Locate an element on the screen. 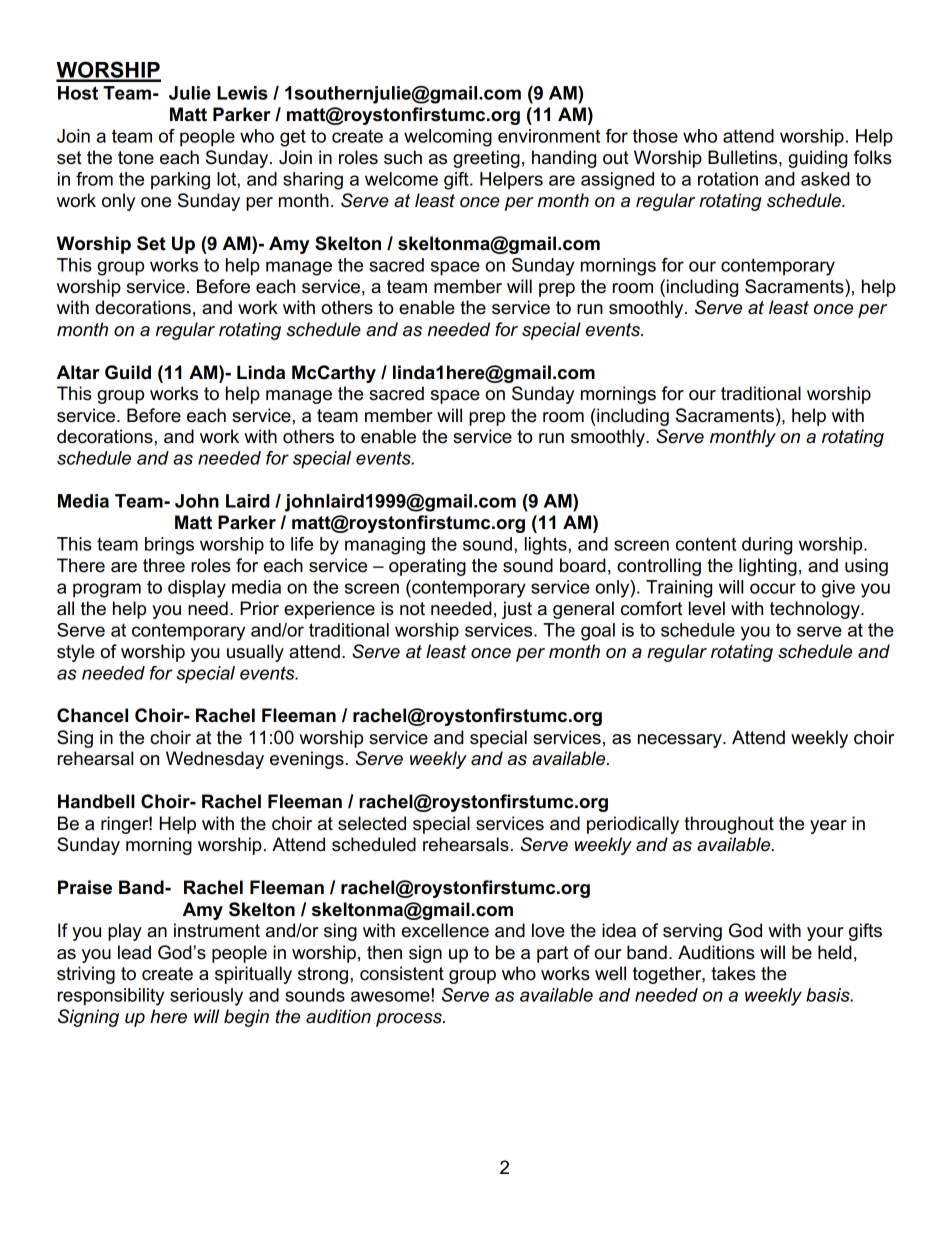 This screenshot has height=1233, width=952. tone is located at coordinates (136, 158).
